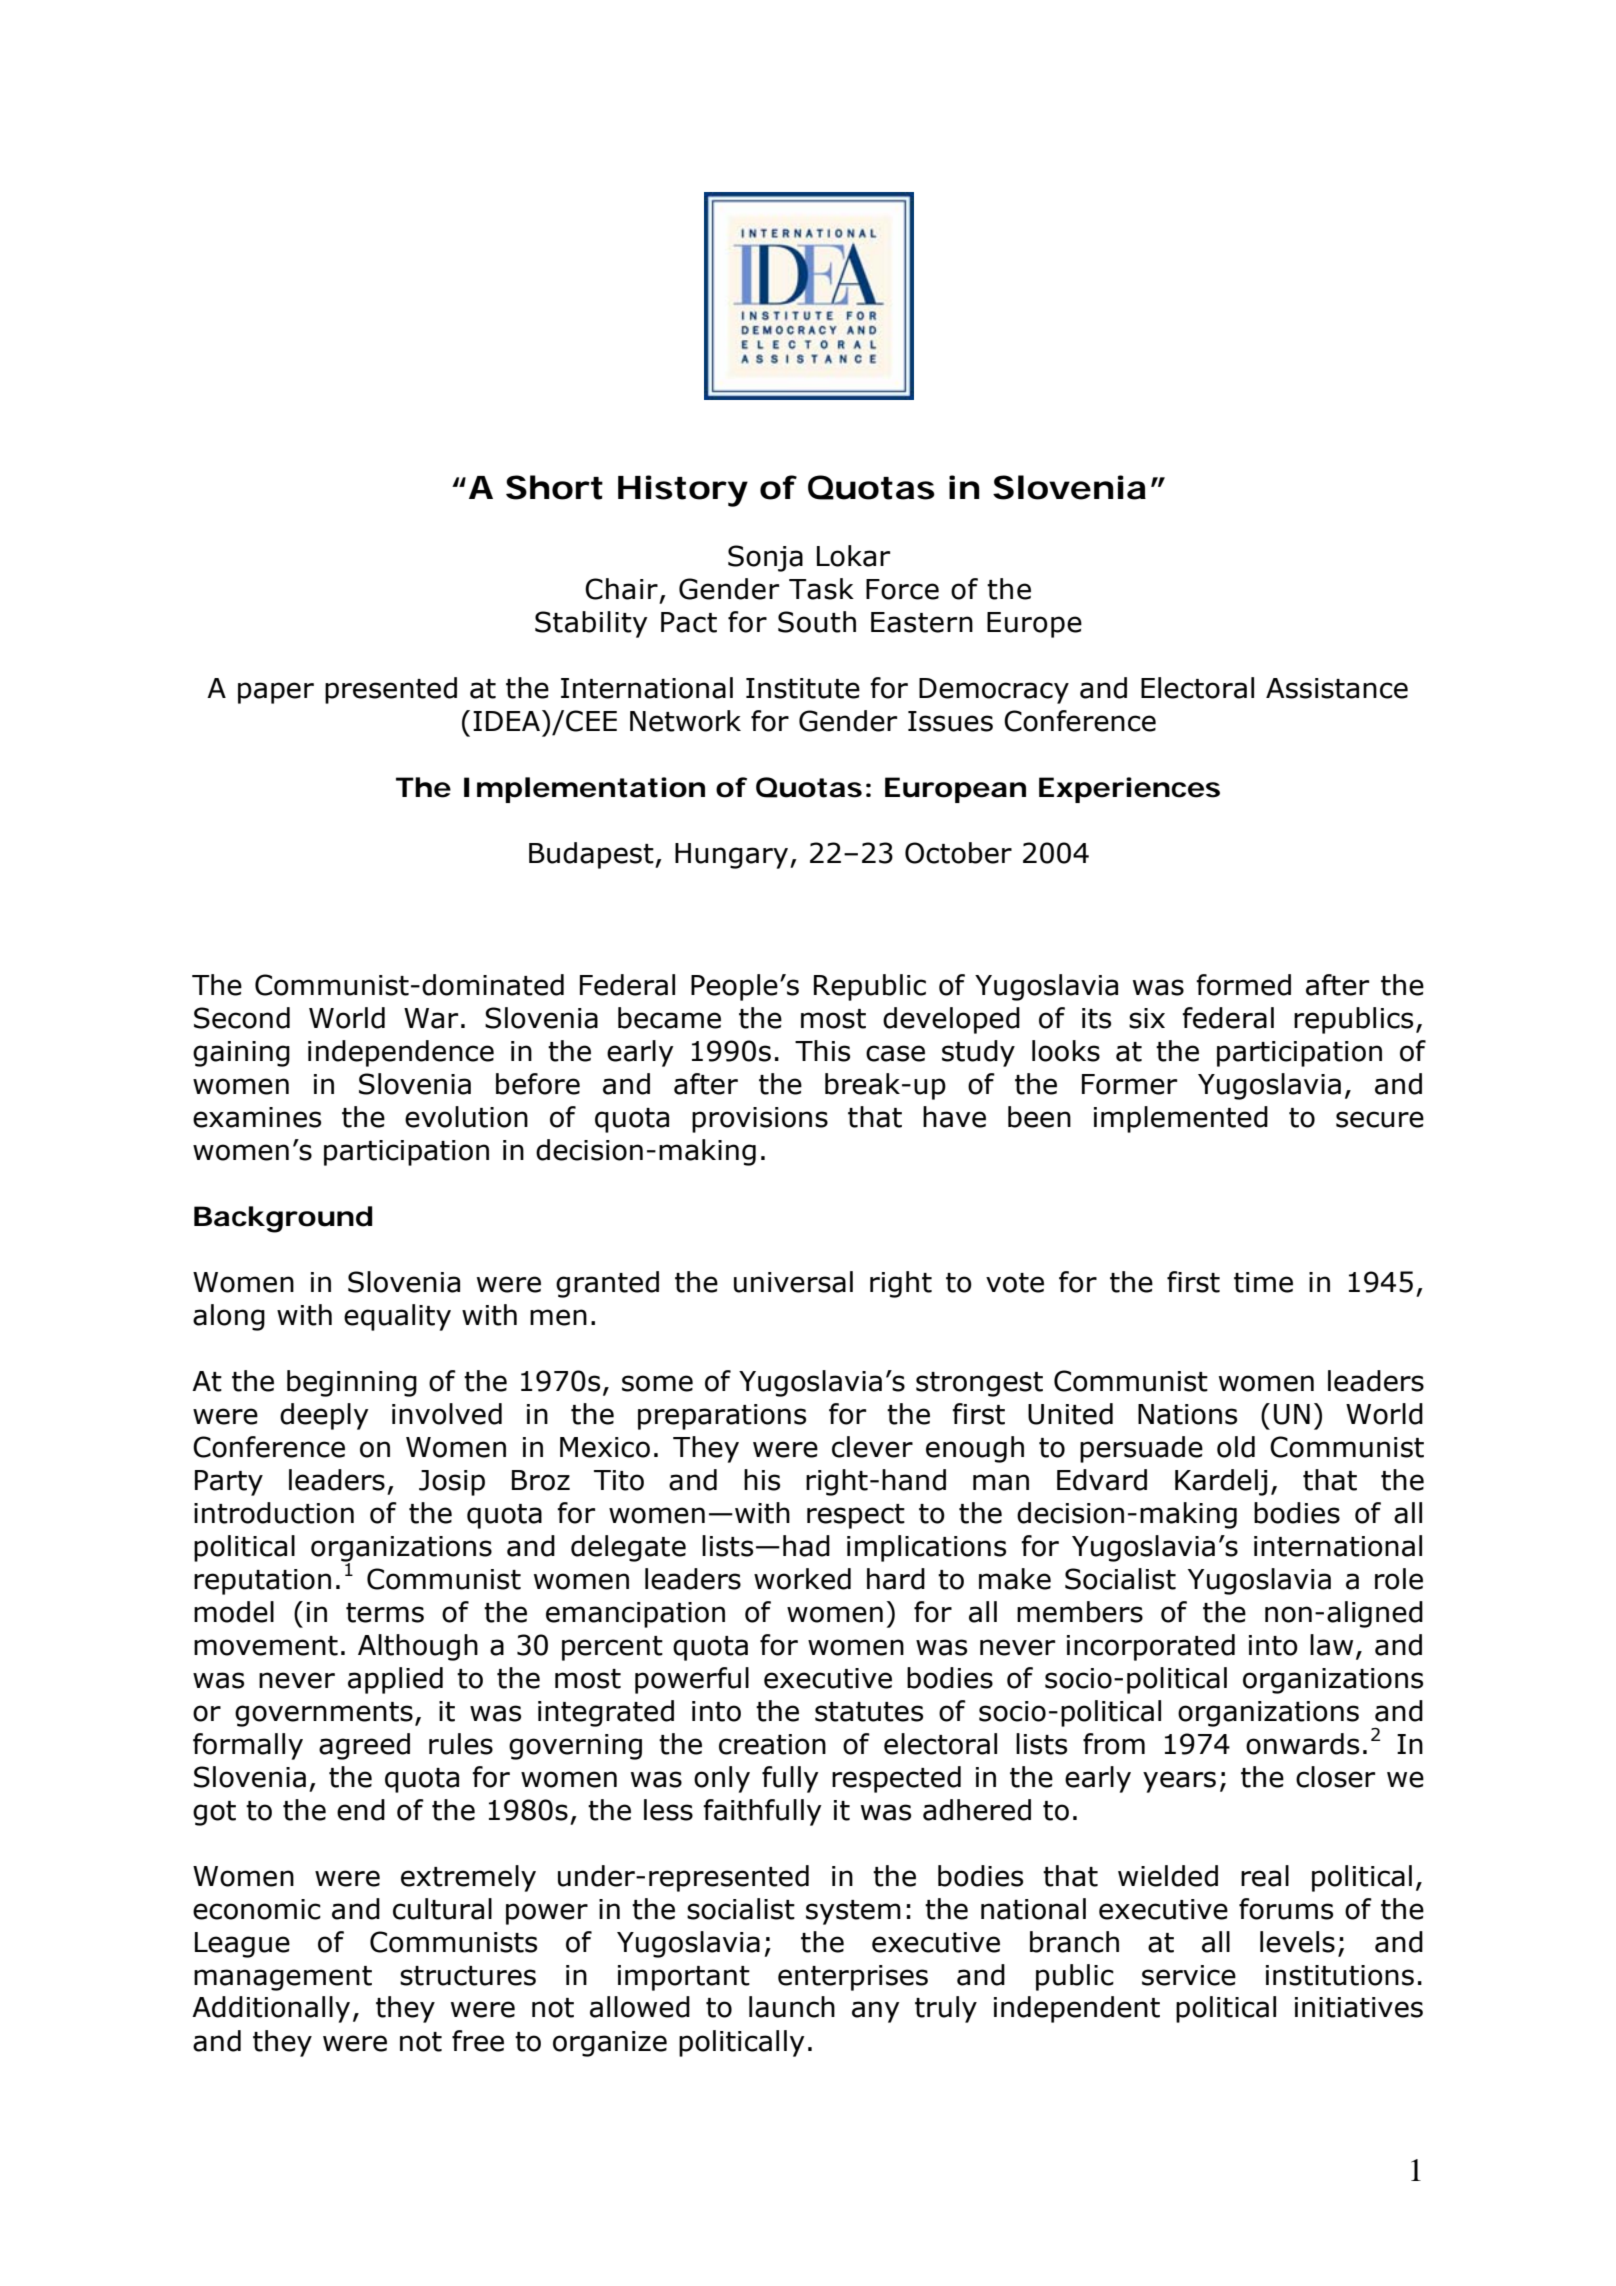 Image resolution: width=1616 pixels, height=2286 pixels. Describe the element at coordinates (385, 1613) in the screenshot. I see `terms` at that location.
